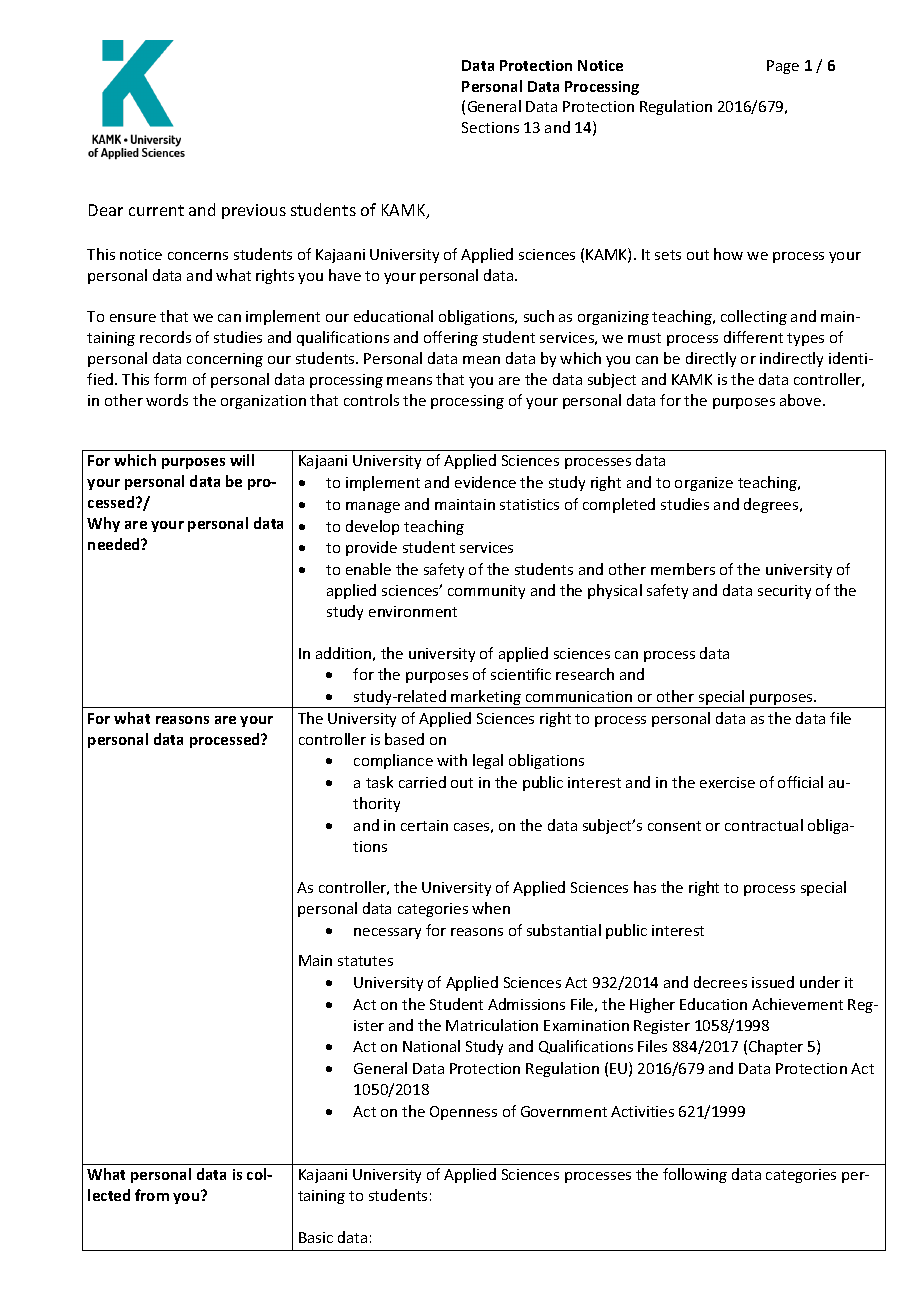 The height and width of the screenshot is (1308, 924). I want to click on security, so click(784, 592).
